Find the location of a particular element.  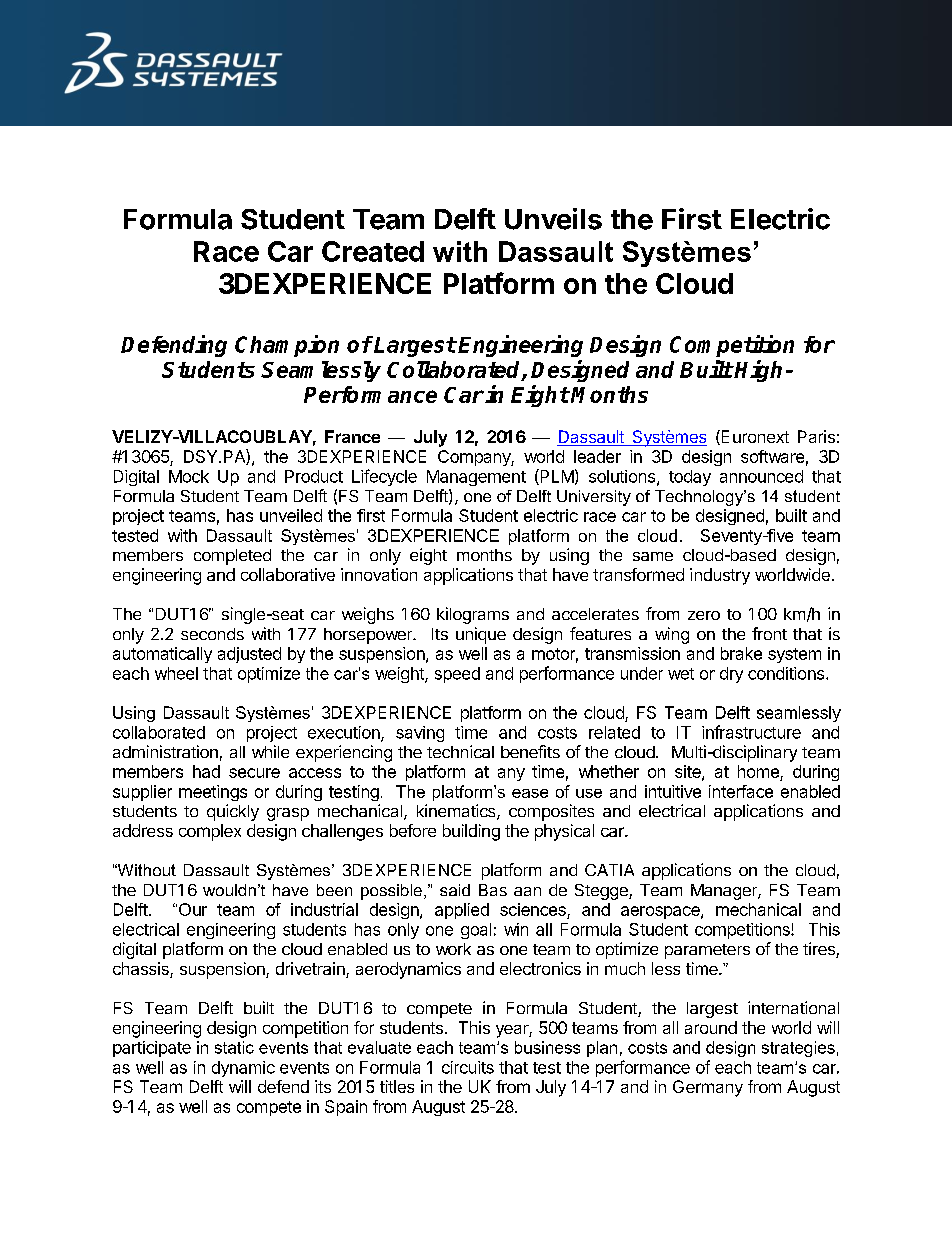

Unveils is located at coordinates (553, 219).
